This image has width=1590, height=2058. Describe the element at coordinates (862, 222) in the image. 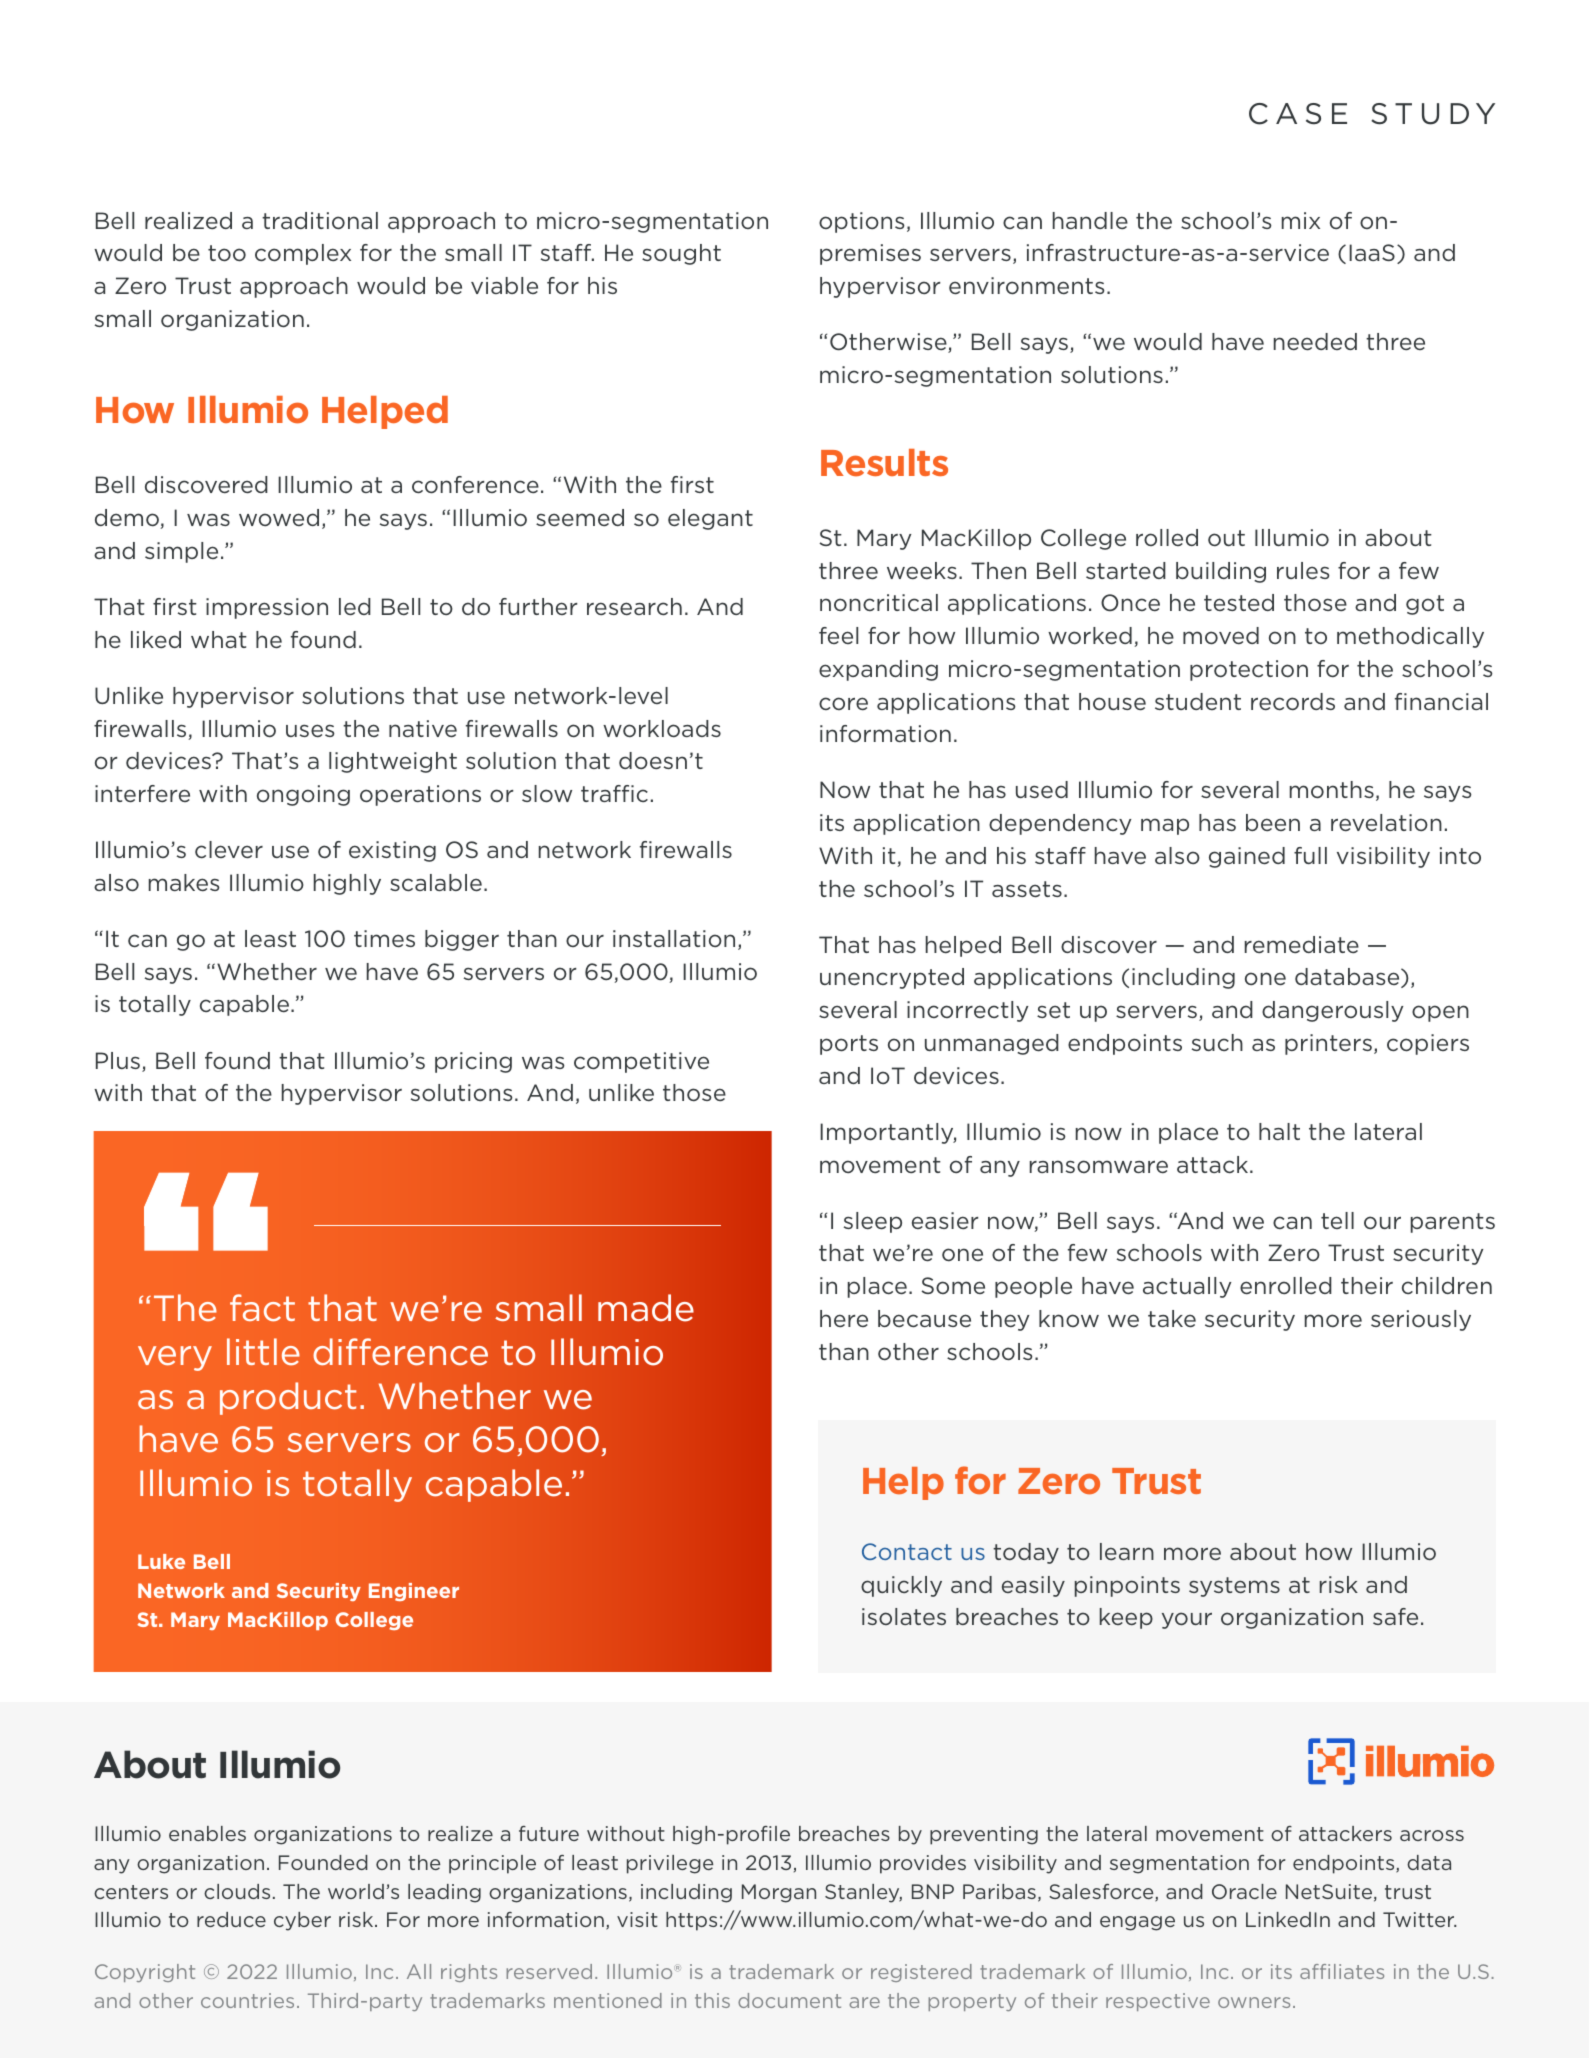

I see `options` at that location.
